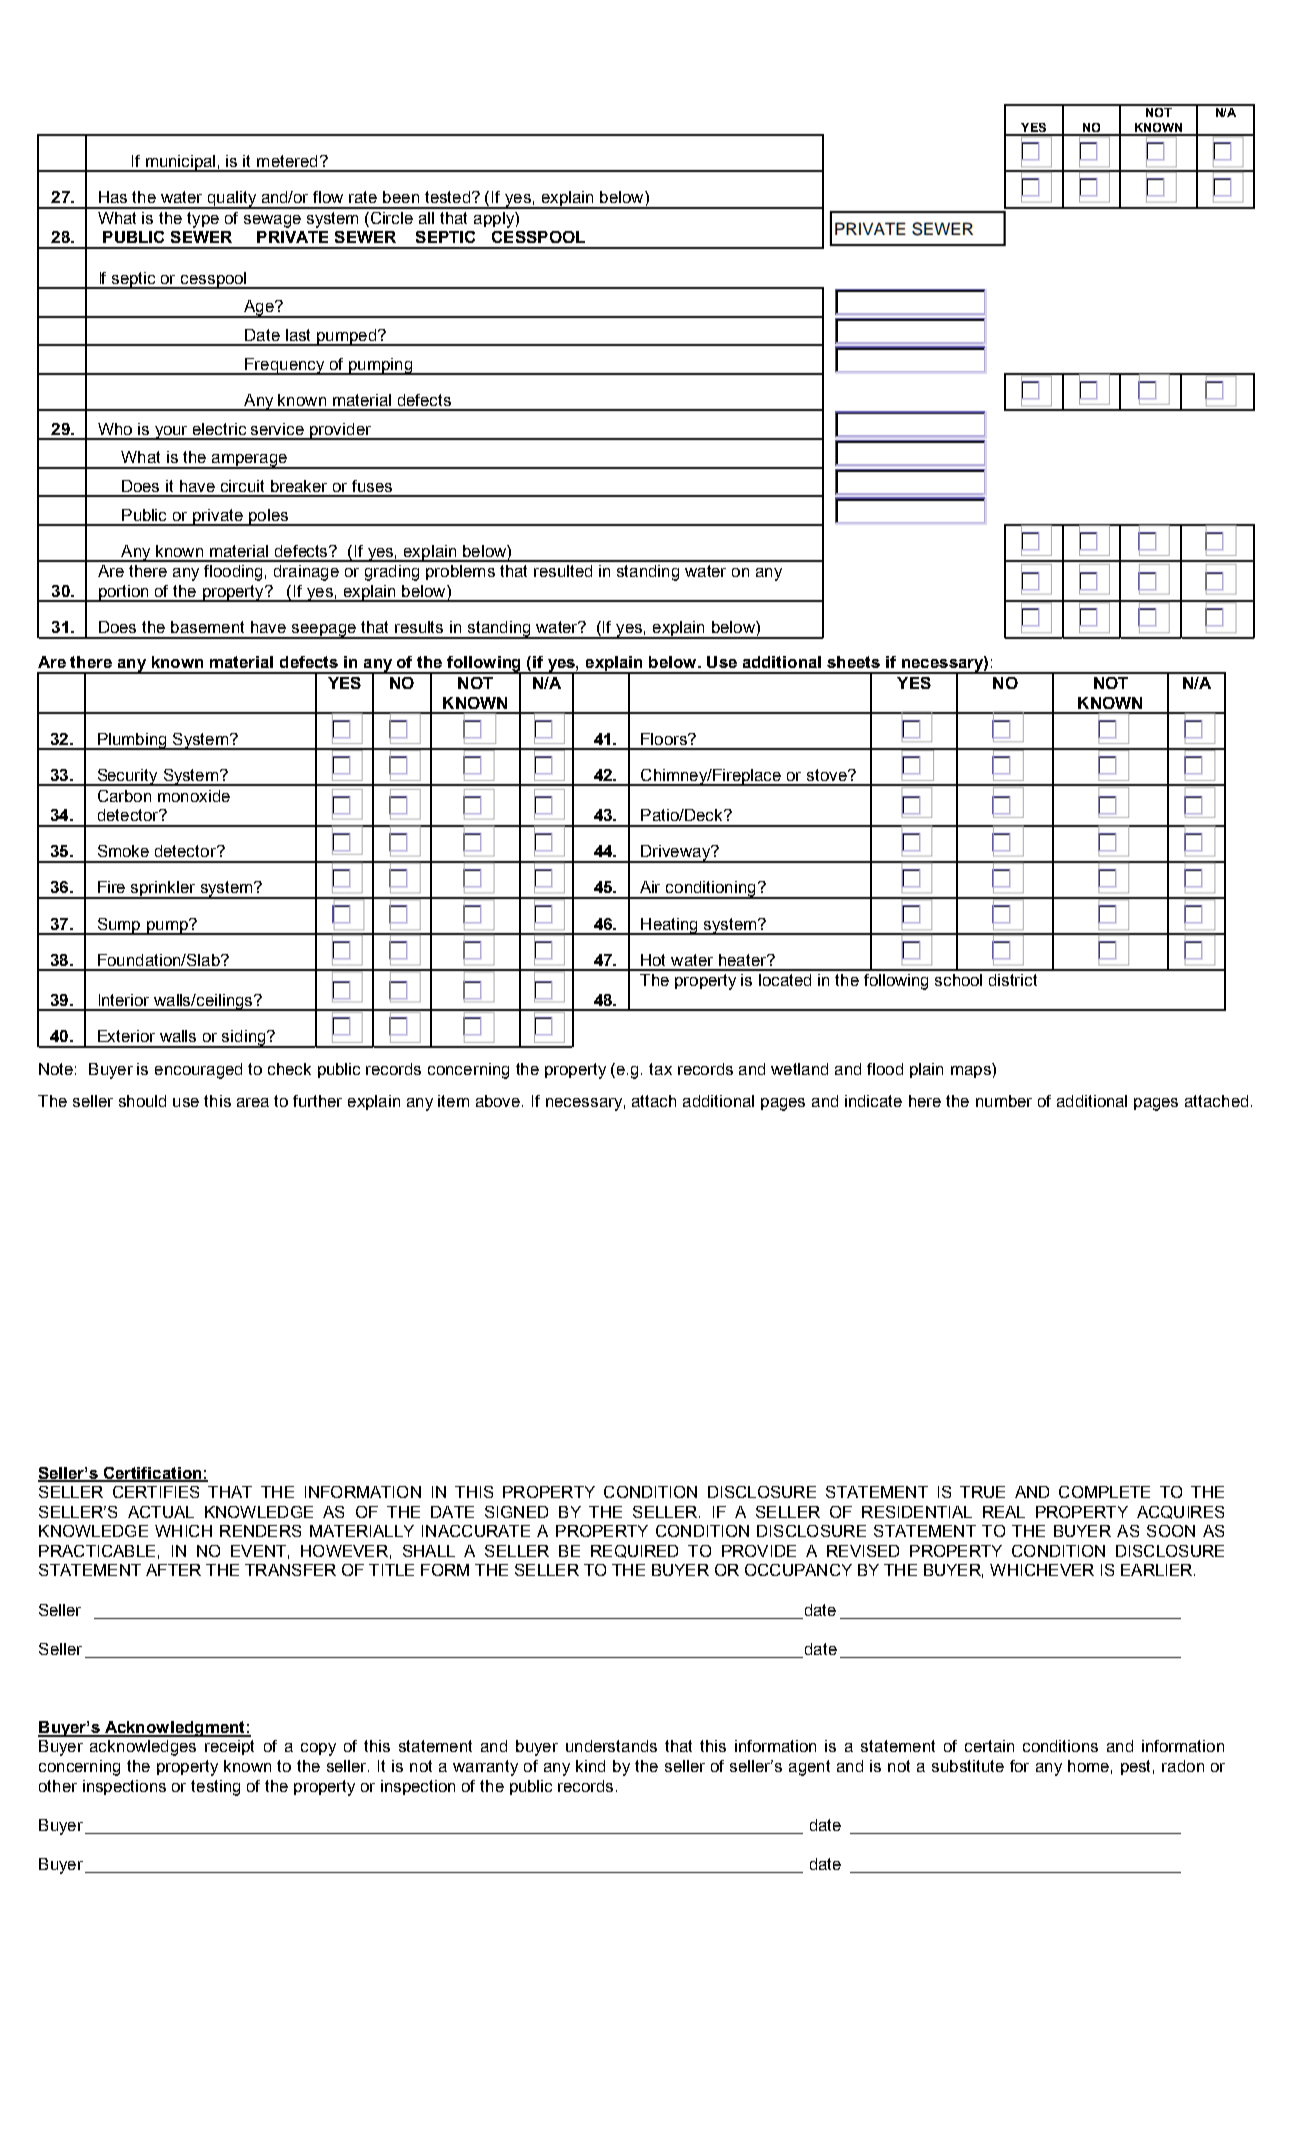 This page has width=1302, height=2144. What do you see at coordinates (119, 926) in the page?
I see `Sump` at bounding box center [119, 926].
